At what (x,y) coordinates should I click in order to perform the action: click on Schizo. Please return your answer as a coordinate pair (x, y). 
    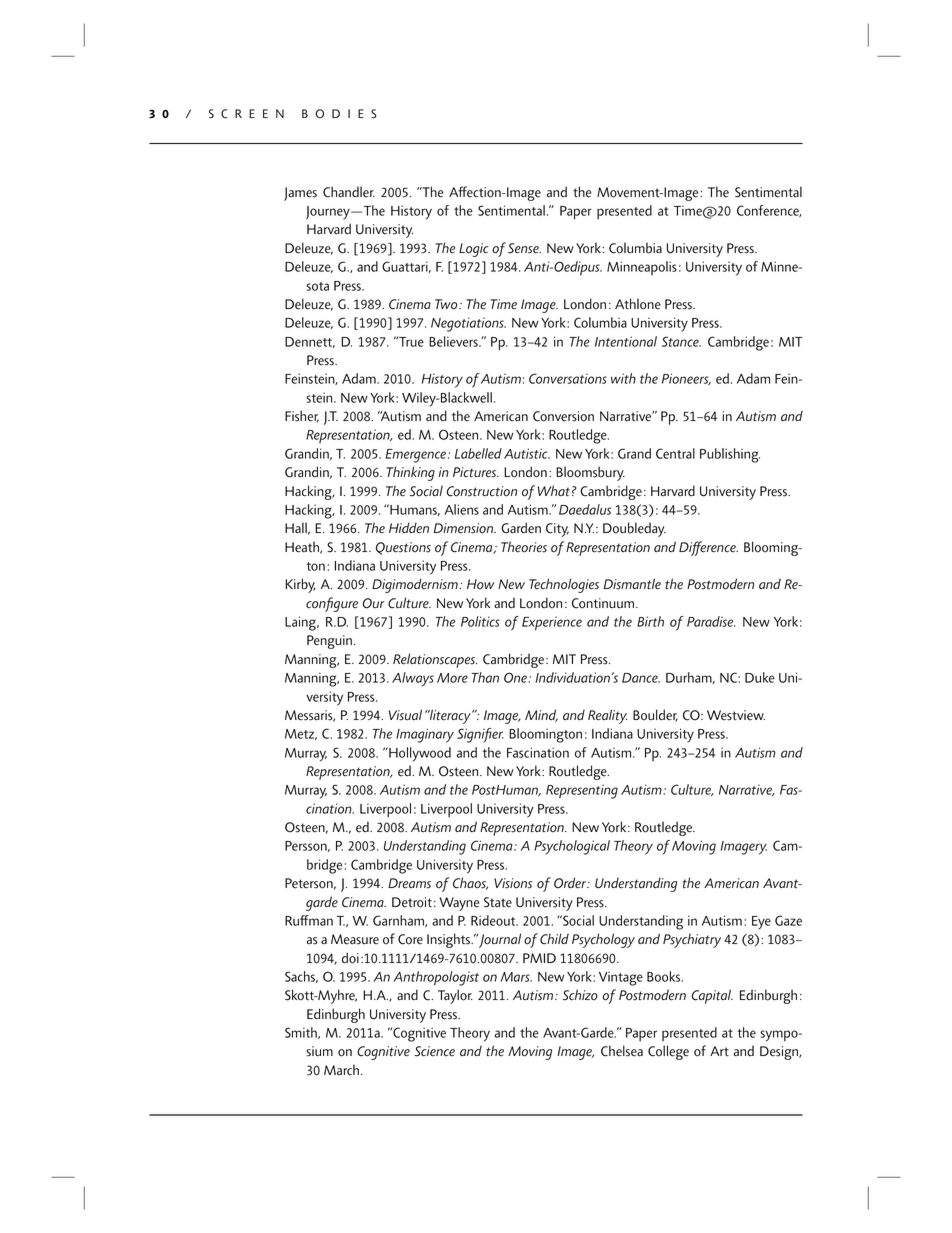
    Looking at the image, I should click on (580, 995).
